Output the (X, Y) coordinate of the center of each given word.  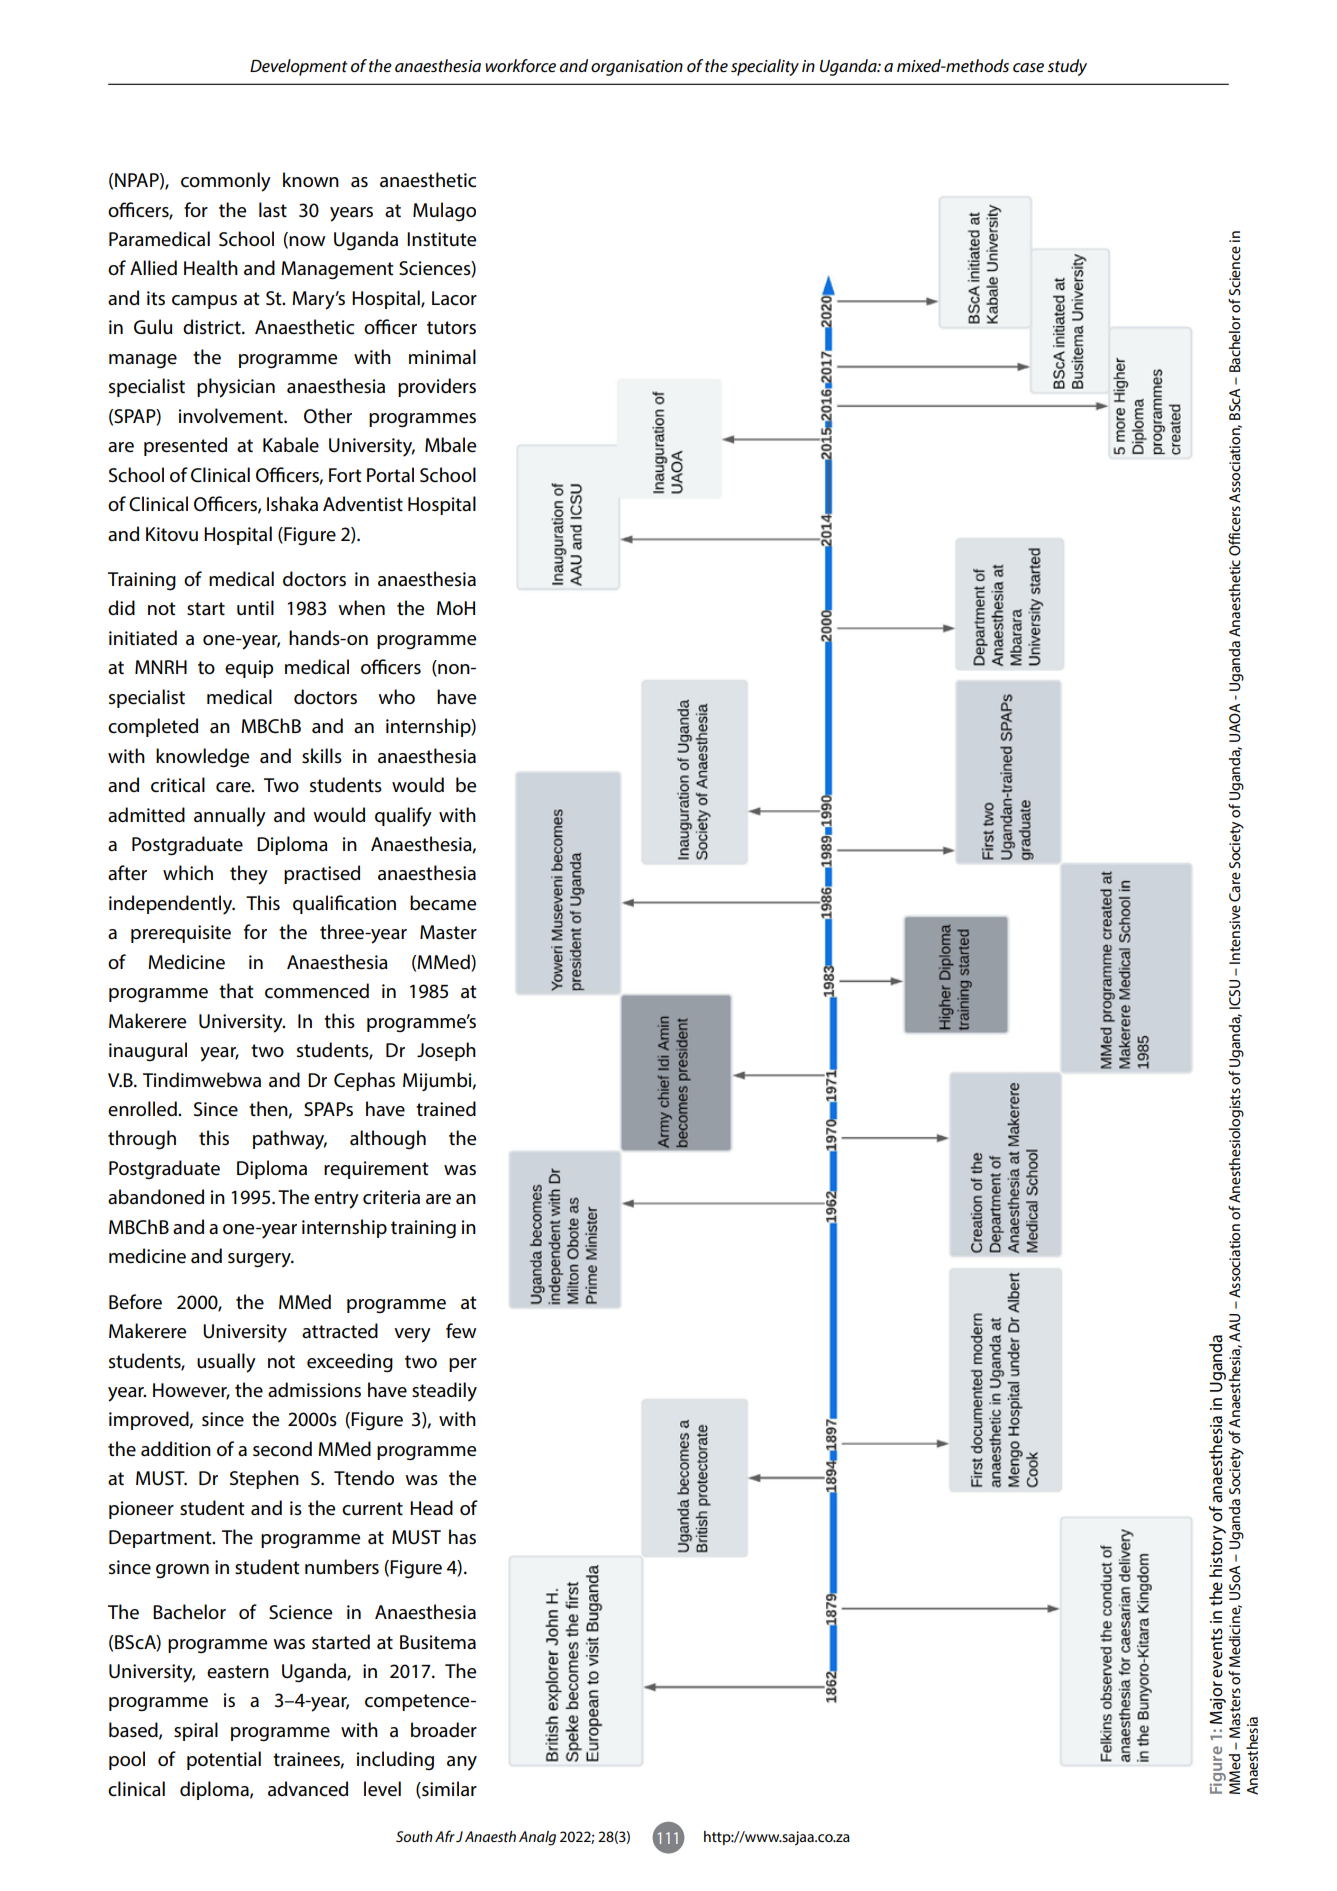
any (462, 1763)
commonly (226, 182)
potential (224, 1760)
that (236, 991)
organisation (637, 68)
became (443, 903)
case (1028, 67)
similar (448, 1790)
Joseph (446, 1051)
